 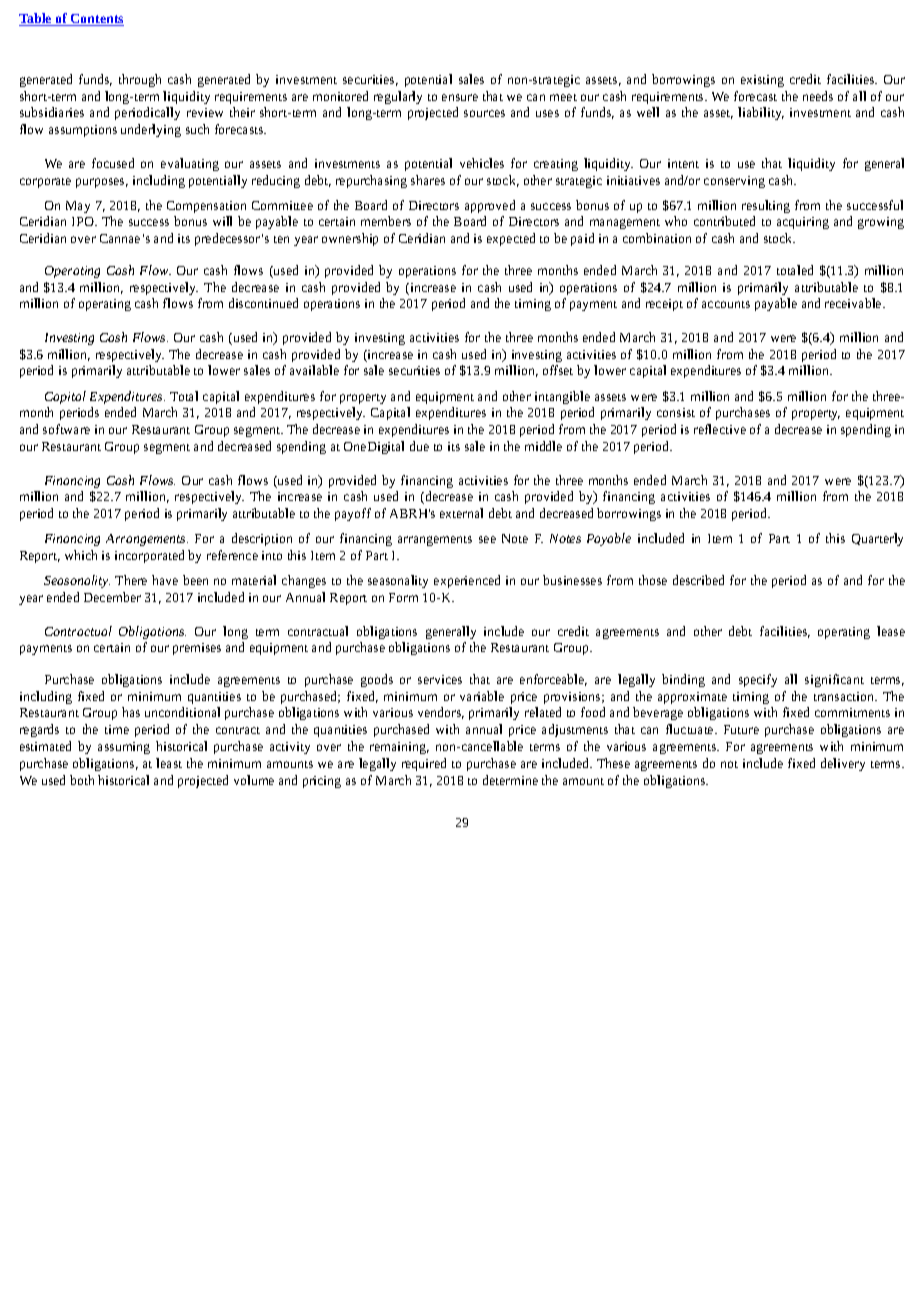 What do you see at coordinates (81, 555) in the image?
I see `which` at bounding box center [81, 555].
